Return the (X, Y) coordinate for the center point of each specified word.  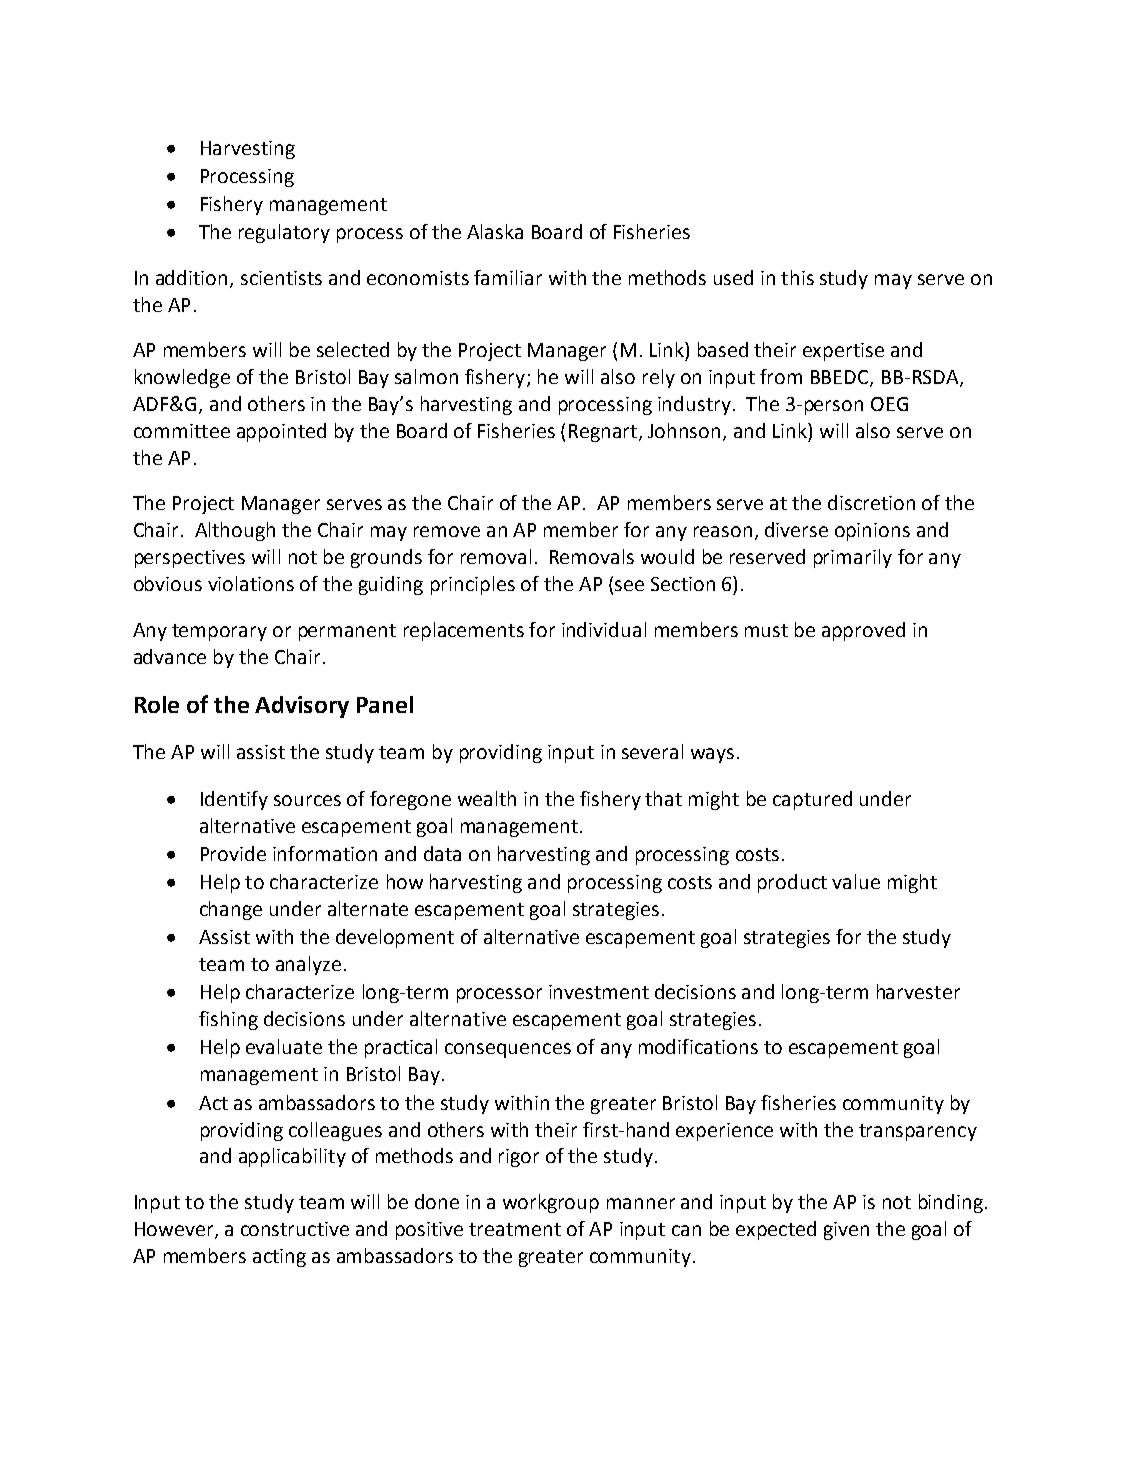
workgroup (551, 1203)
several (652, 751)
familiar (508, 277)
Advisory (302, 707)
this (797, 277)
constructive (295, 1229)
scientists (281, 278)
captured (812, 800)
